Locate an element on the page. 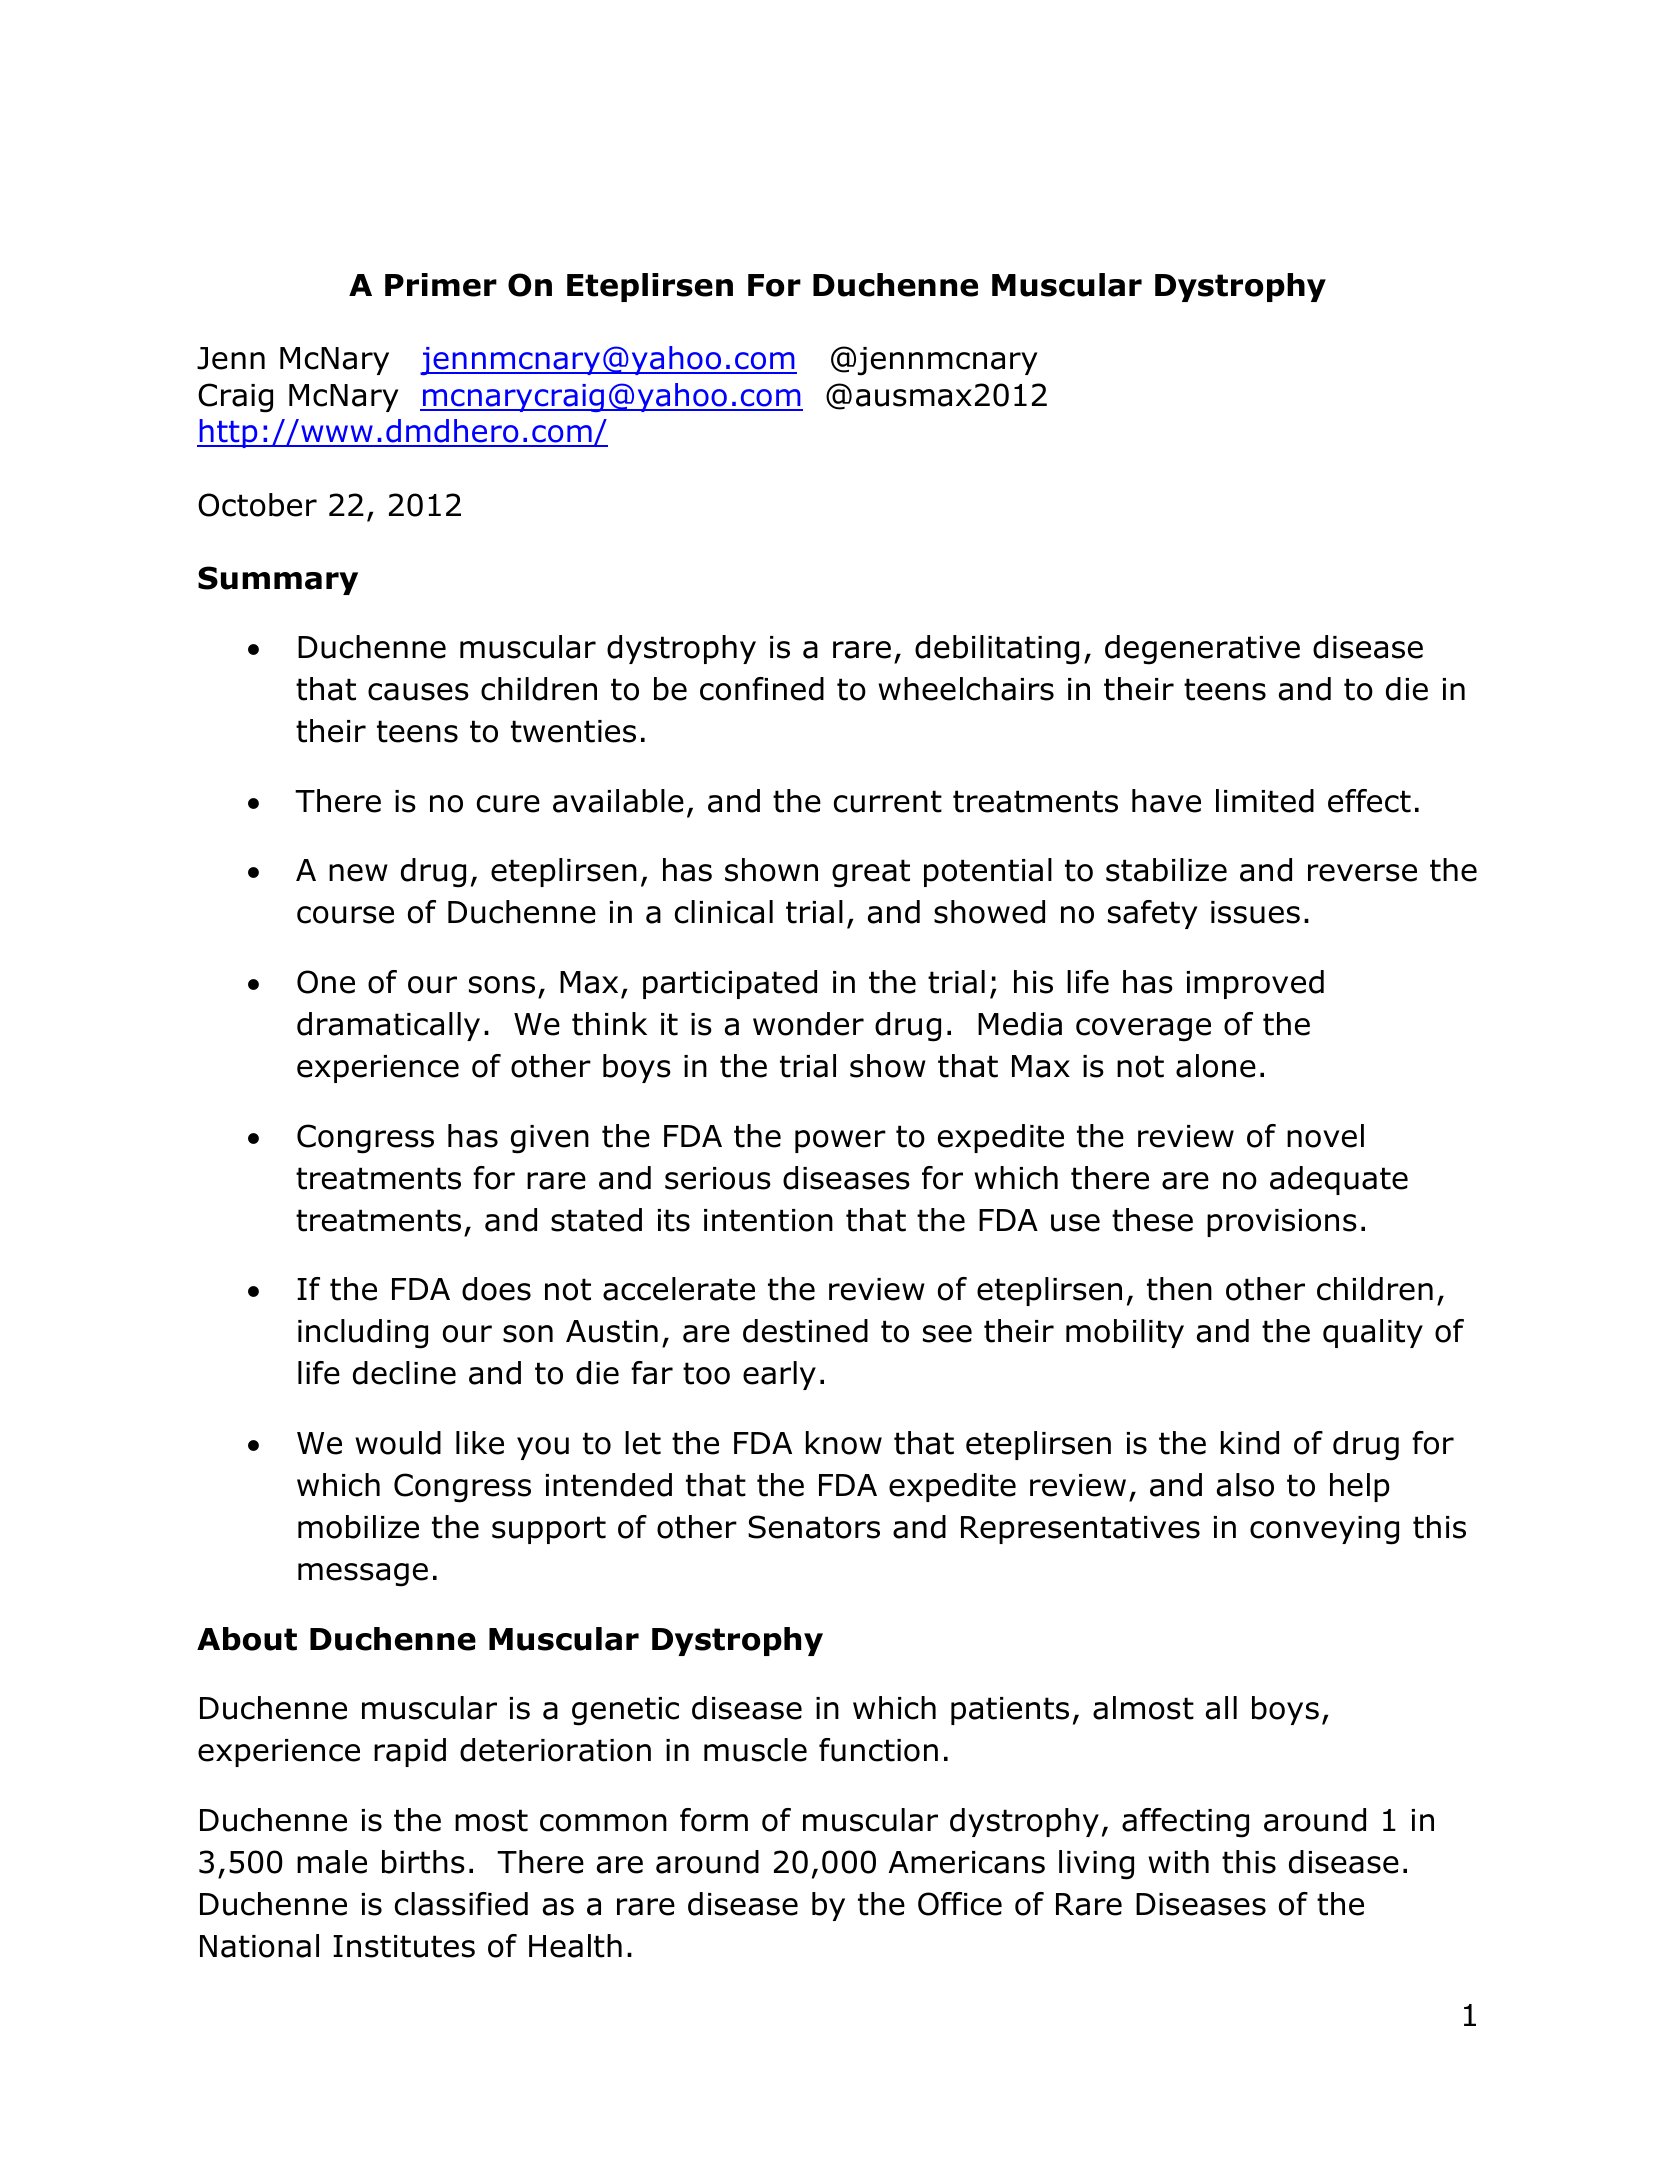 Image resolution: width=1676 pixels, height=2168 pixels. births is located at coordinates (423, 1862).
